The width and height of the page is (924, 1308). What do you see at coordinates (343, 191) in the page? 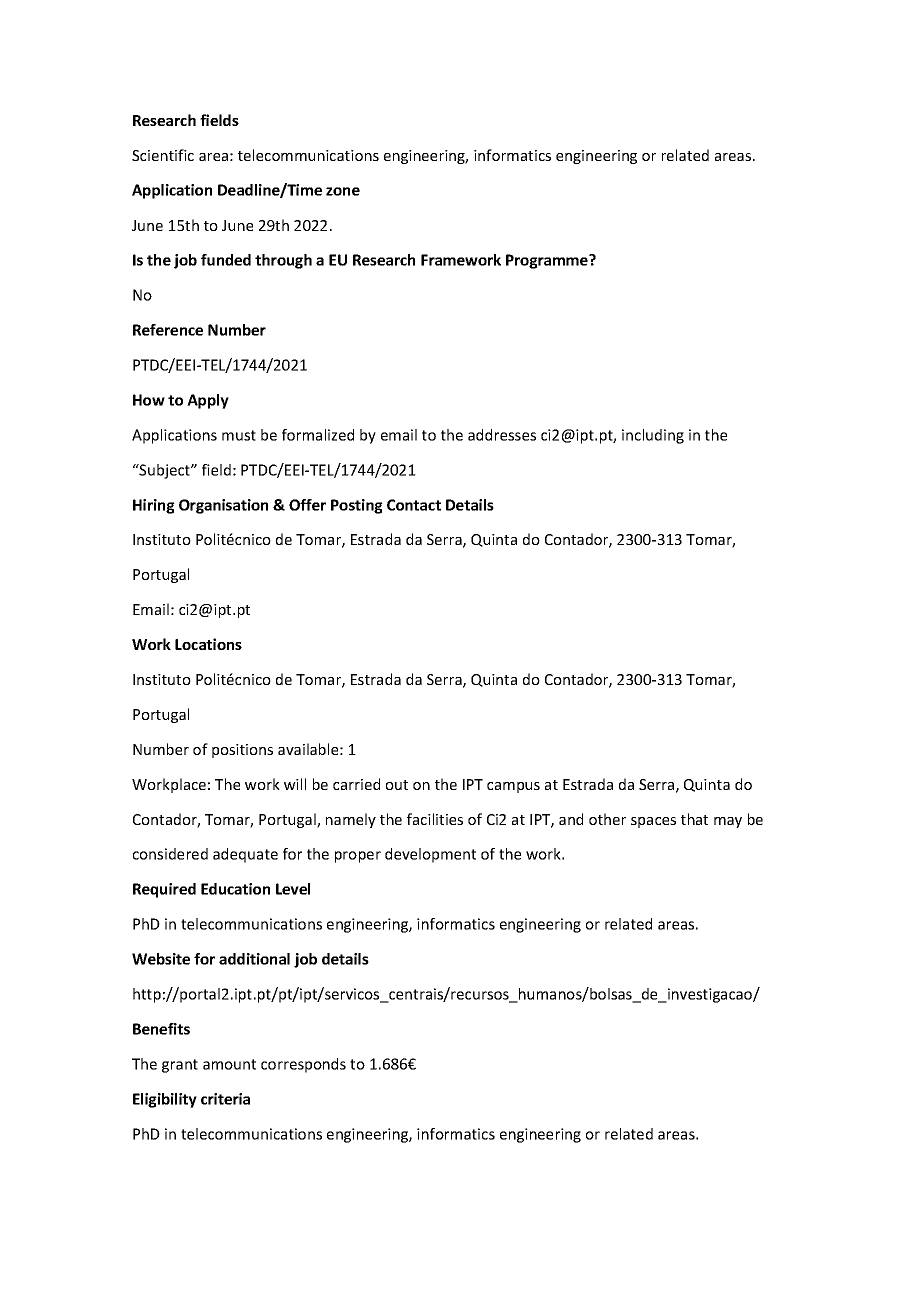
I see `zone` at bounding box center [343, 191].
